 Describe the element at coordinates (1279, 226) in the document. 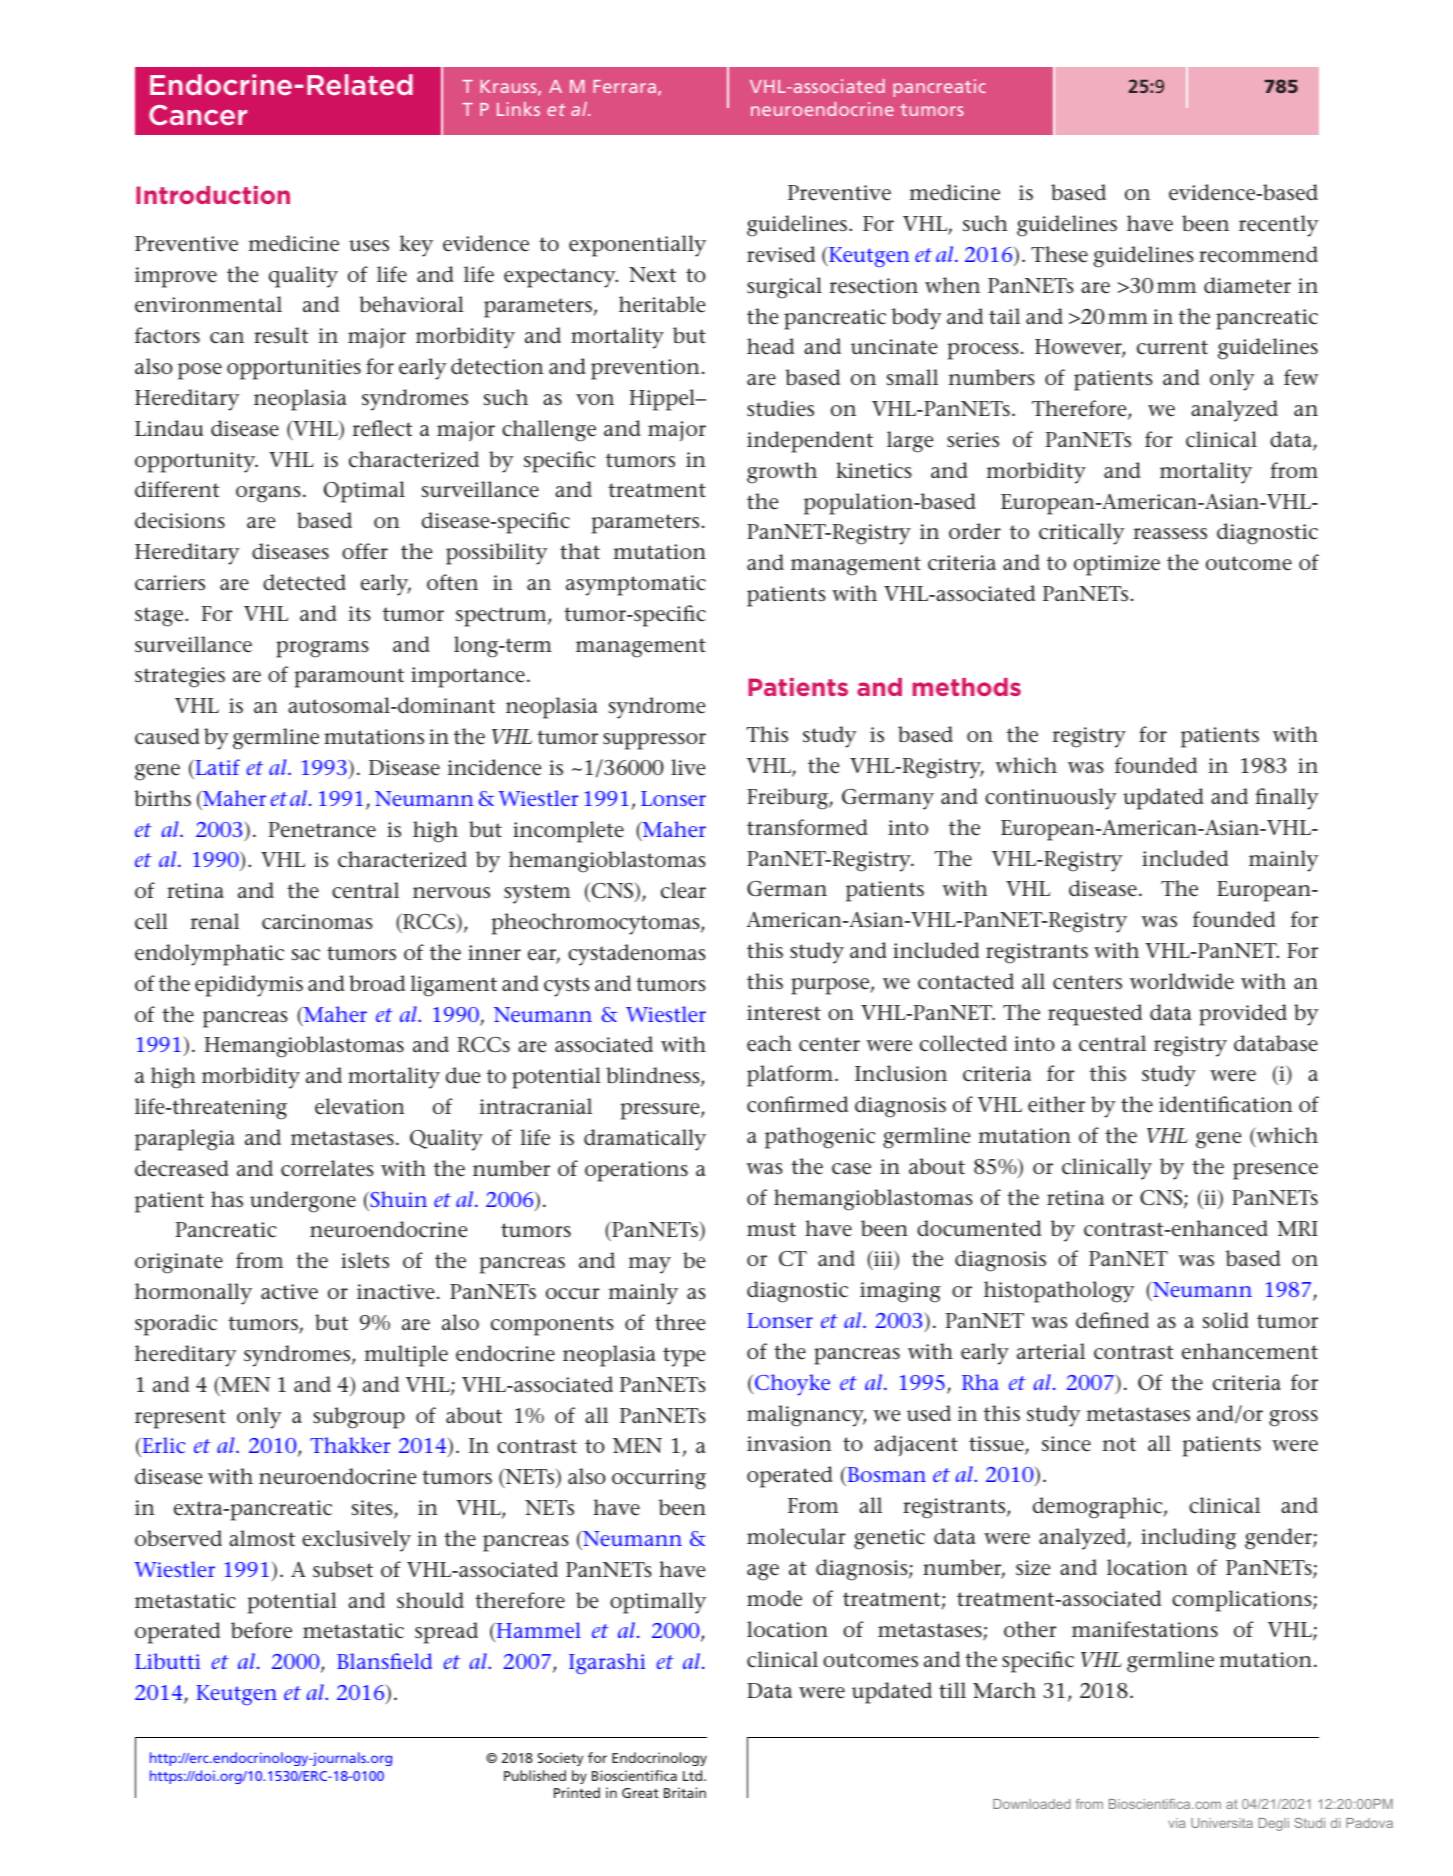

I see `recently` at that location.
